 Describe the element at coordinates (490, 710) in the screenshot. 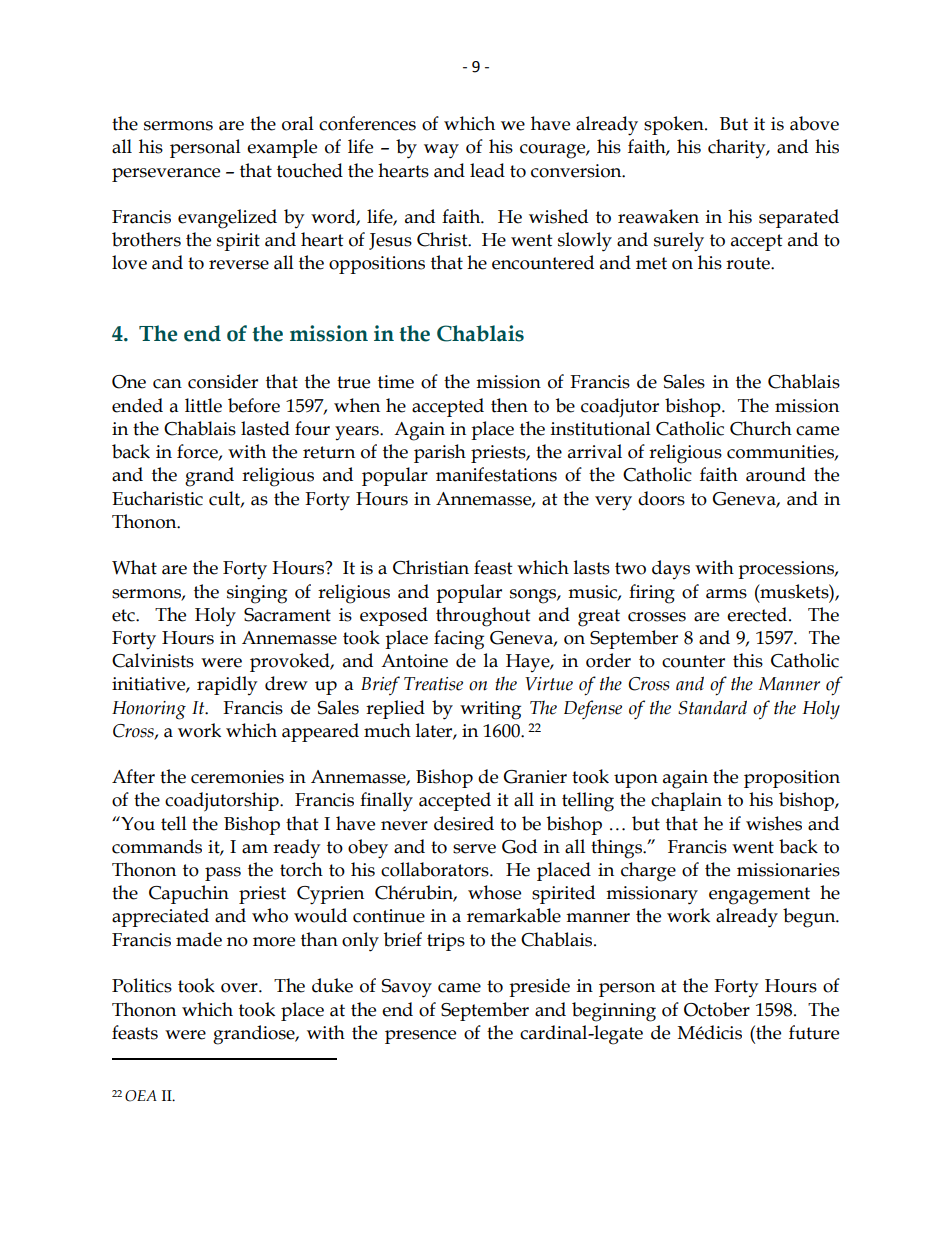

I see `writing` at that location.
